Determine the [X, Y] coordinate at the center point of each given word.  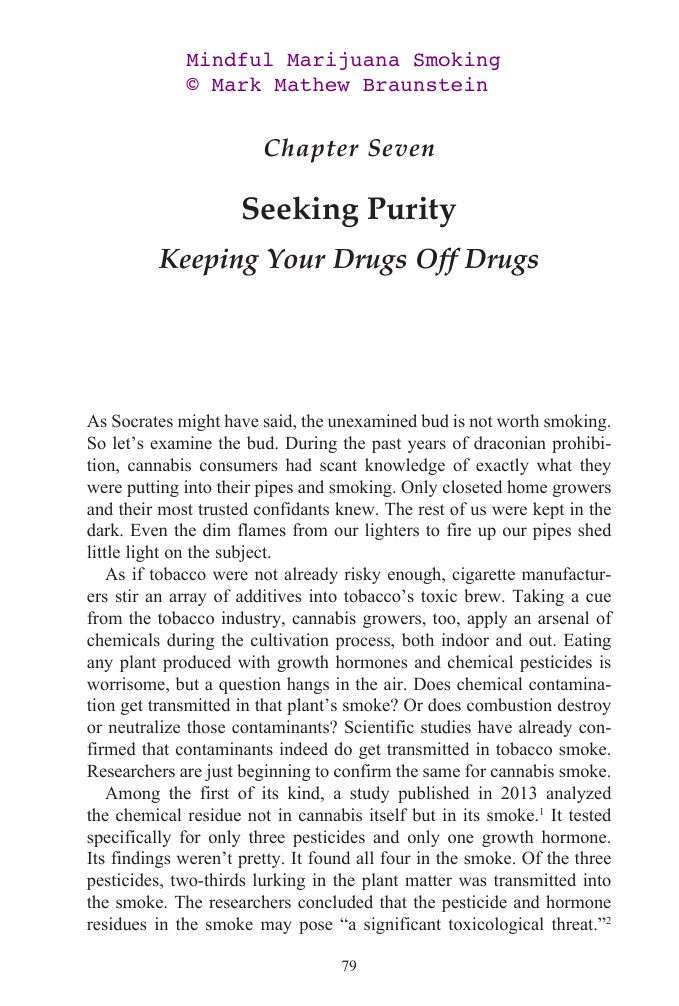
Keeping [209, 262]
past [386, 445]
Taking [538, 597]
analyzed [578, 794]
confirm [362, 771]
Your [296, 258]
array [187, 599]
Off [439, 261]
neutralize [144, 727]
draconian [510, 443]
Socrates [142, 421]
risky [362, 575]
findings [140, 859]
